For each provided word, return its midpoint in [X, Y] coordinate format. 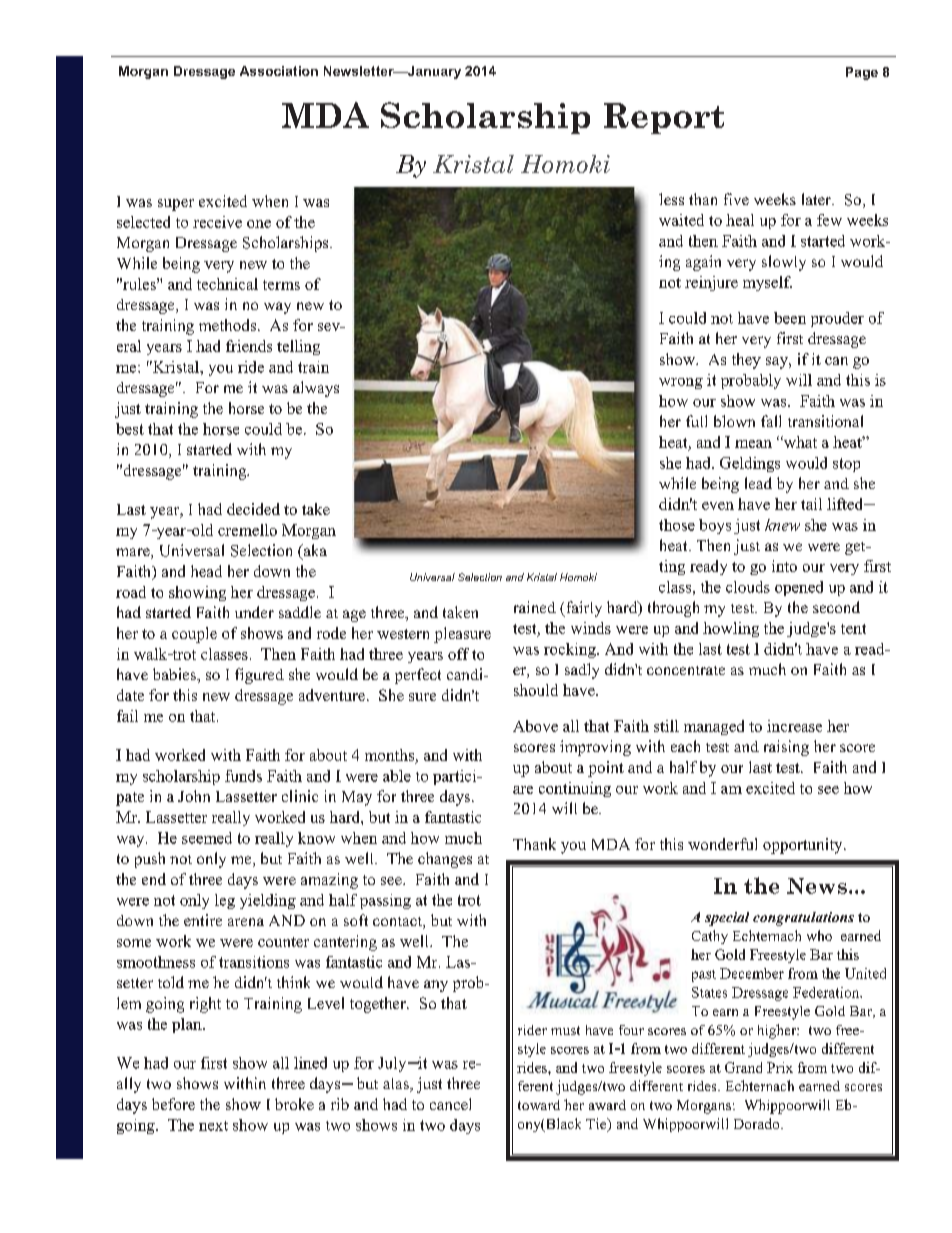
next [213, 1126]
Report [664, 118]
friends [249, 346]
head [206, 571]
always [316, 389]
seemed [207, 838]
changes [445, 860]
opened [799, 588]
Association [279, 71]
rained [535, 607]
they [746, 361]
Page [862, 73]
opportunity [804, 846]
